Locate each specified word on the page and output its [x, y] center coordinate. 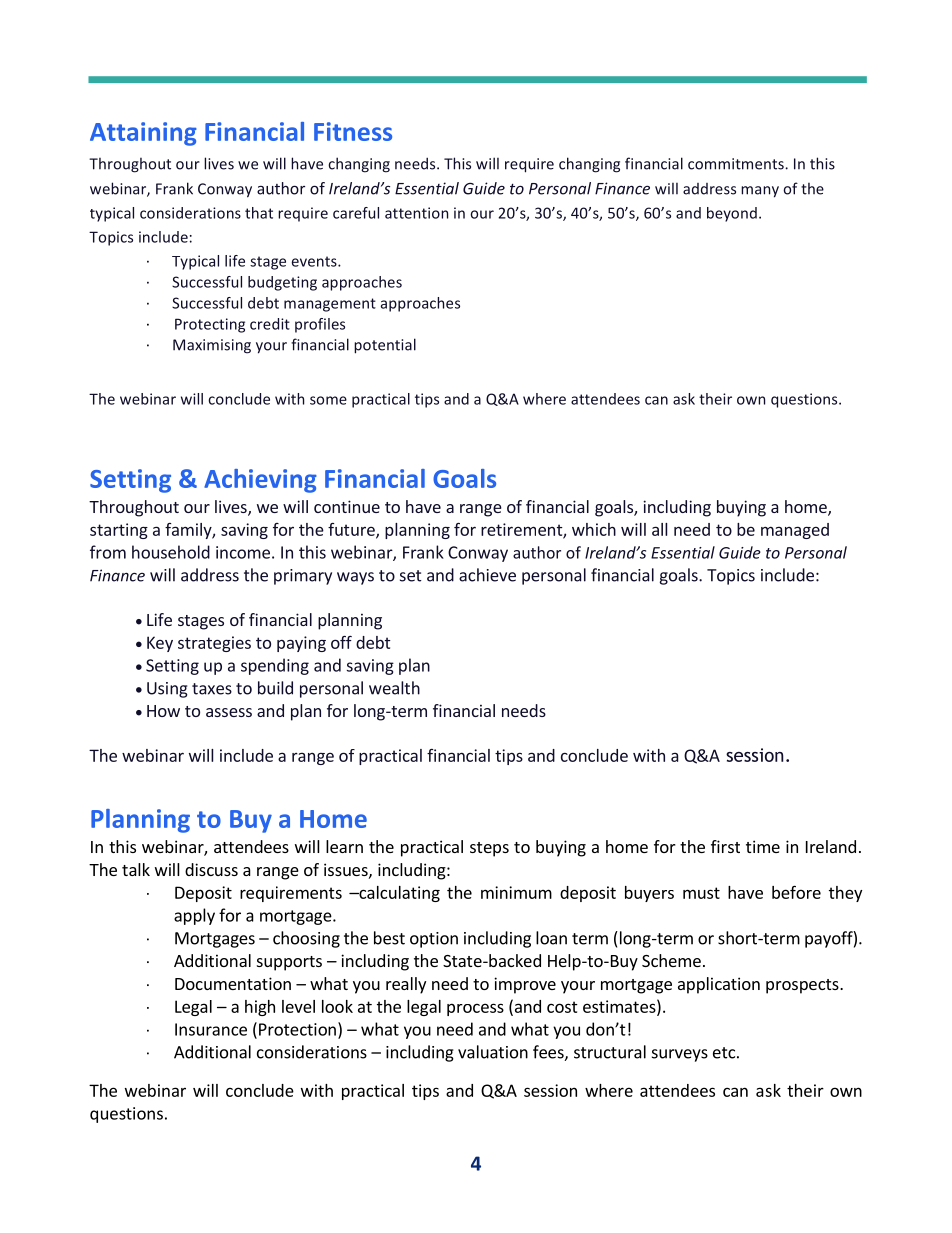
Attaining [143, 134]
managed [795, 531]
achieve [487, 575]
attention [416, 213]
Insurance [211, 1029]
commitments [737, 164]
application [719, 985]
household [171, 552]
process [475, 1009]
